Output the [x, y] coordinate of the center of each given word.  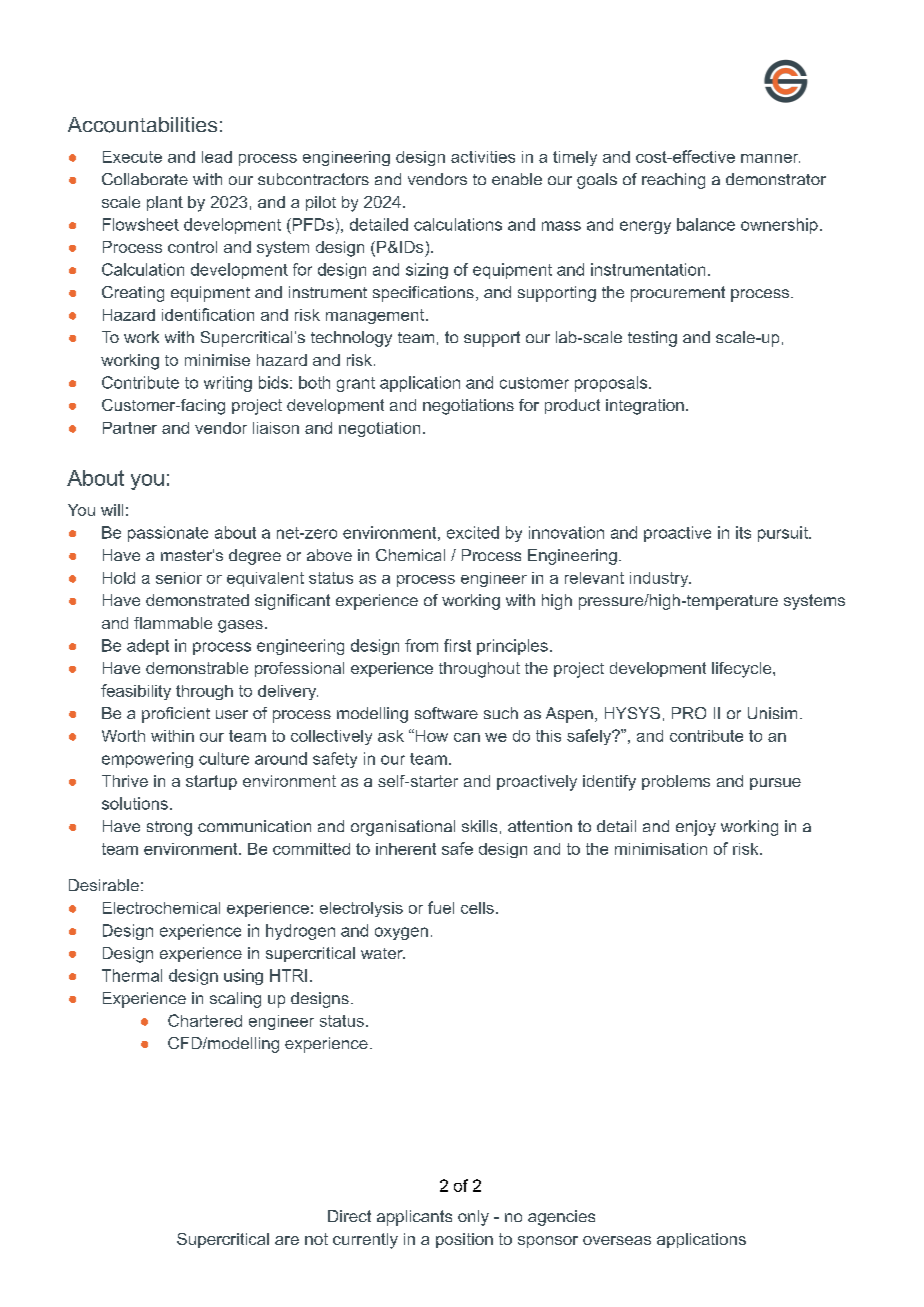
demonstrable [197, 668]
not [316, 1239]
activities [483, 157]
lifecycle [743, 670]
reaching [673, 181]
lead [217, 157]
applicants [414, 1218]
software [446, 713]
